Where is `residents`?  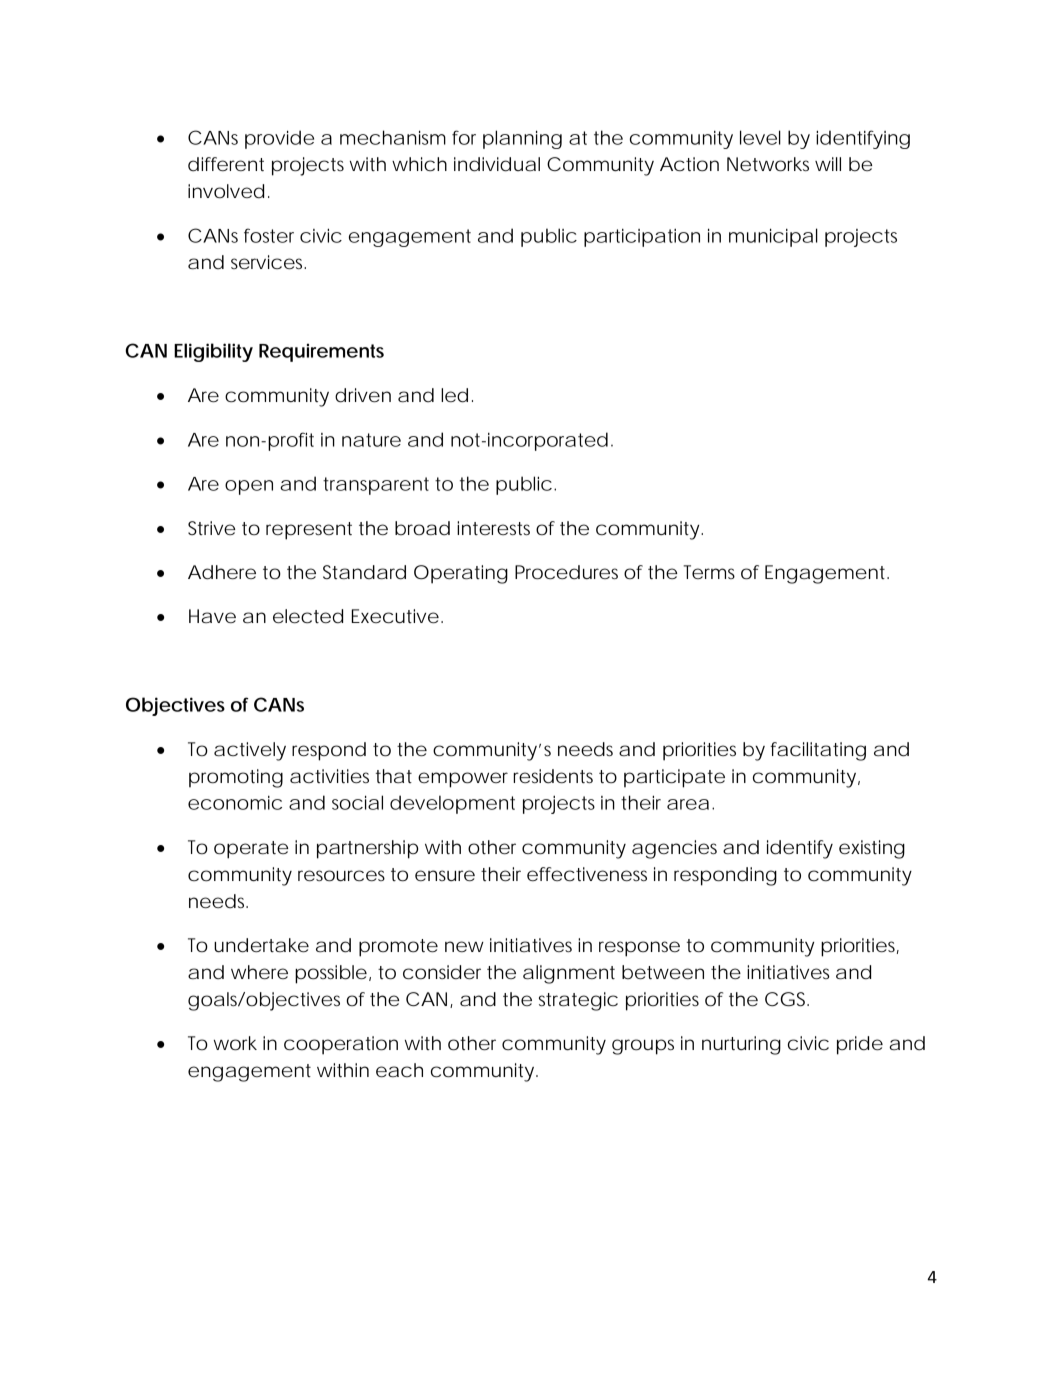
residents is located at coordinates (553, 776).
